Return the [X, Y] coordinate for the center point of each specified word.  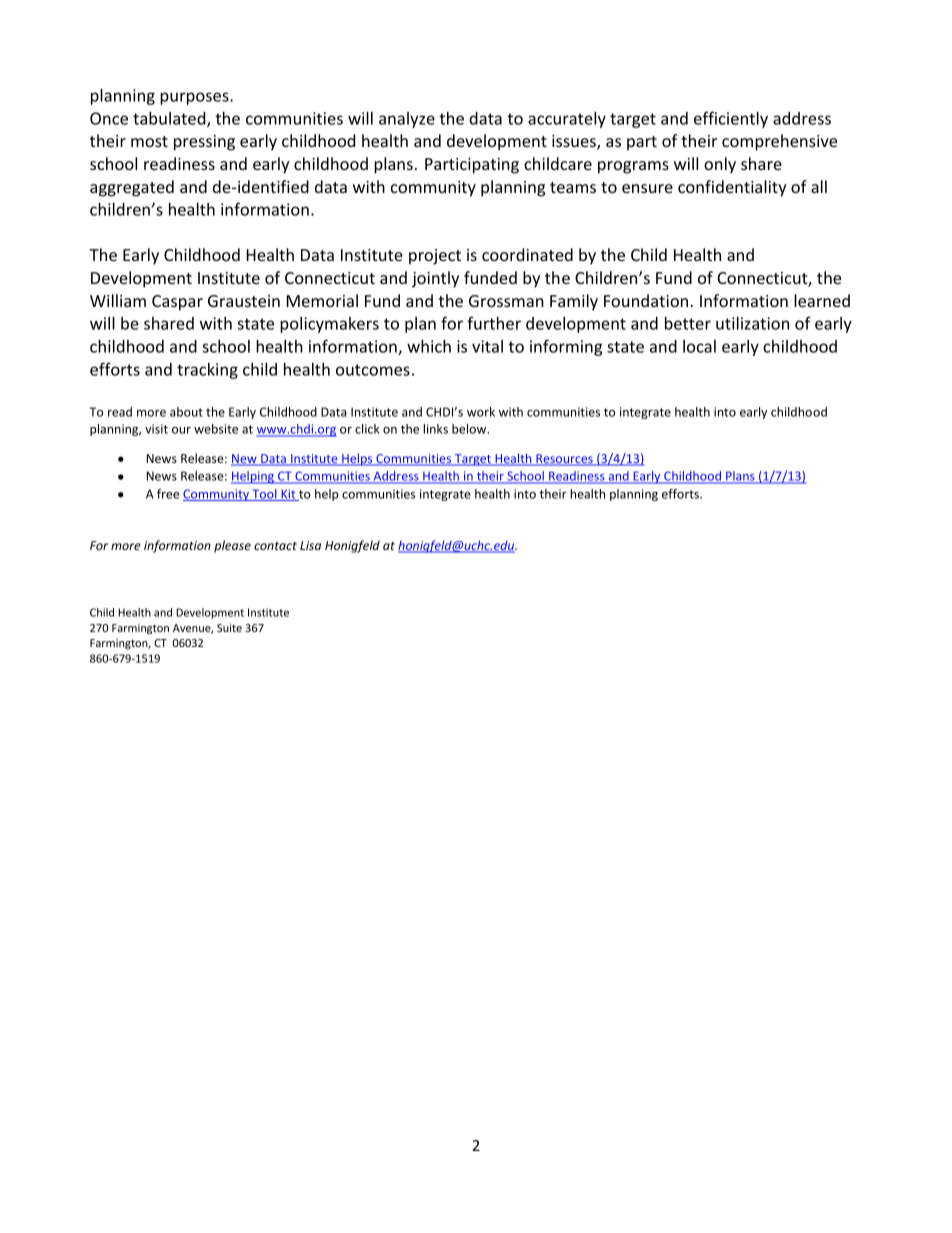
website [216, 429]
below [470, 429]
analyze [407, 120]
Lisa [310, 545]
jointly [435, 279]
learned [822, 300]
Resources [564, 460]
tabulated [170, 119]
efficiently [731, 119]
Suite [229, 628]
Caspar [177, 303]
